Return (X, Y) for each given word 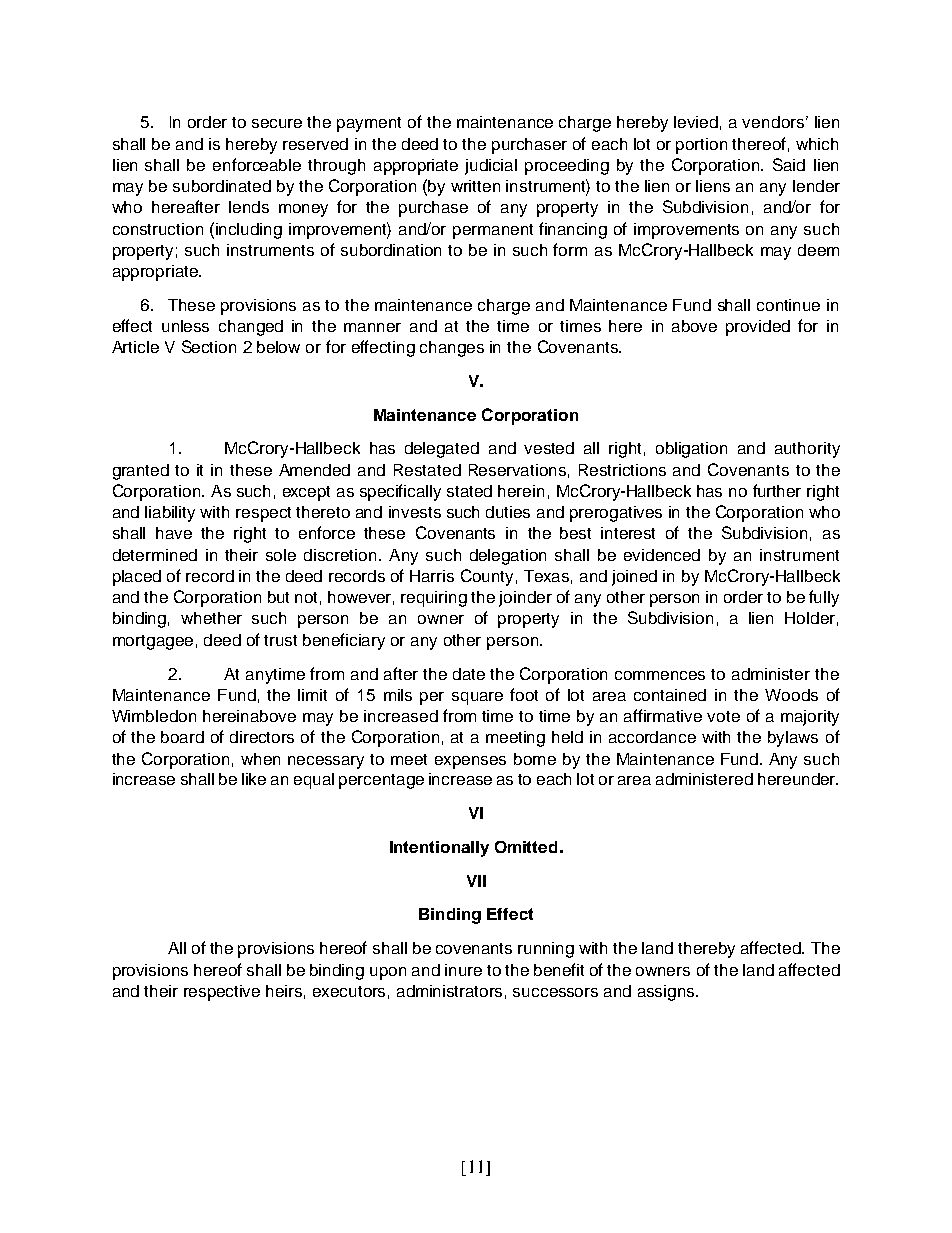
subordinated (222, 186)
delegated (442, 450)
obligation (691, 450)
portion (701, 146)
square (477, 698)
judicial (491, 167)
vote (723, 716)
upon (388, 973)
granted (141, 472)
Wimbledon (154, 716)
